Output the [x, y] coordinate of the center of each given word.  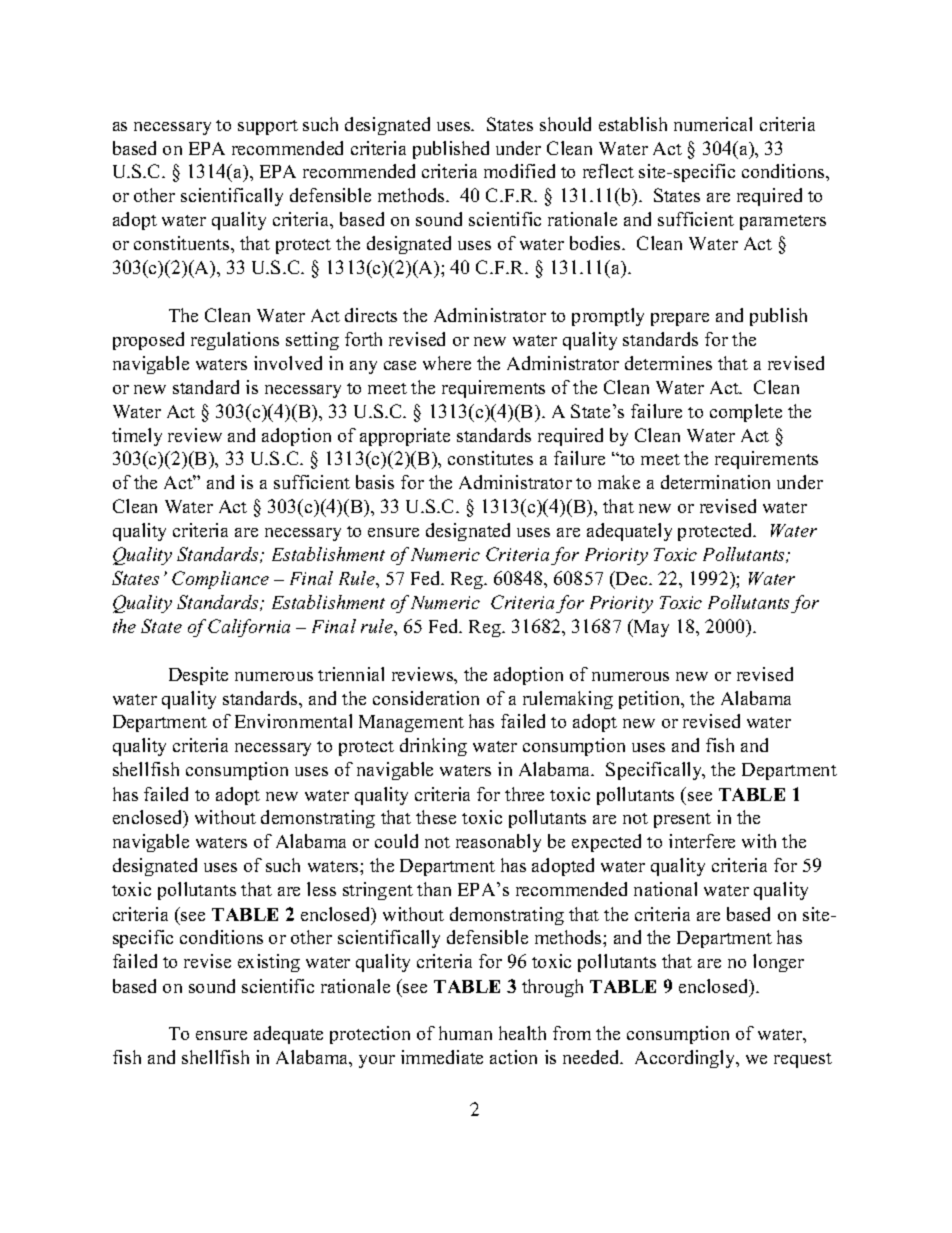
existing [269, 963]
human [465, 1033]
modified [519, 171]
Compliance [220, 580]
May [650, 628]
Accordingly [686, 1059]
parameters [783, 222]
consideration [426, 698]
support [268, 127]
